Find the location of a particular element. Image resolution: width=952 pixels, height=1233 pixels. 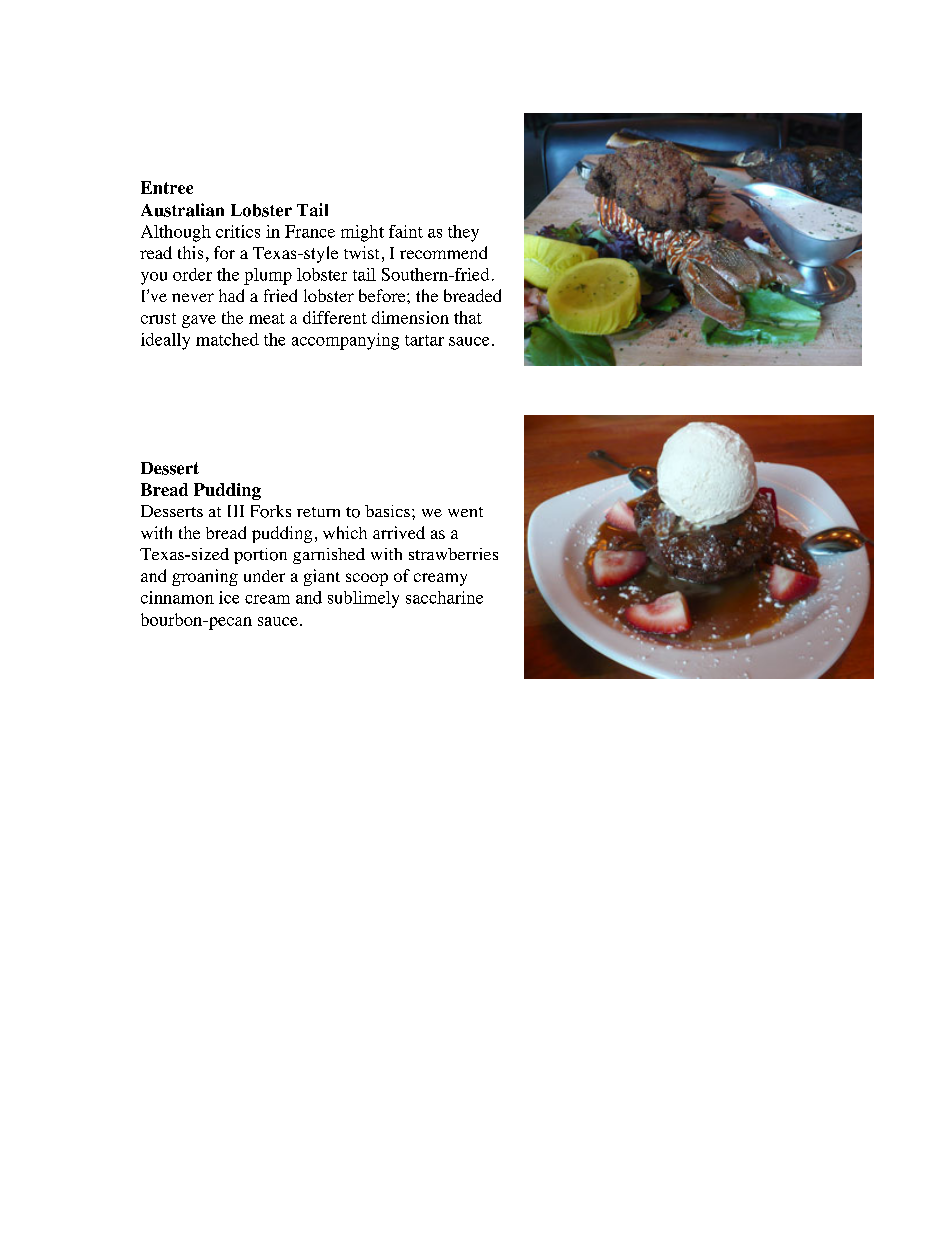

faint is located at coordinates (406, 231).
